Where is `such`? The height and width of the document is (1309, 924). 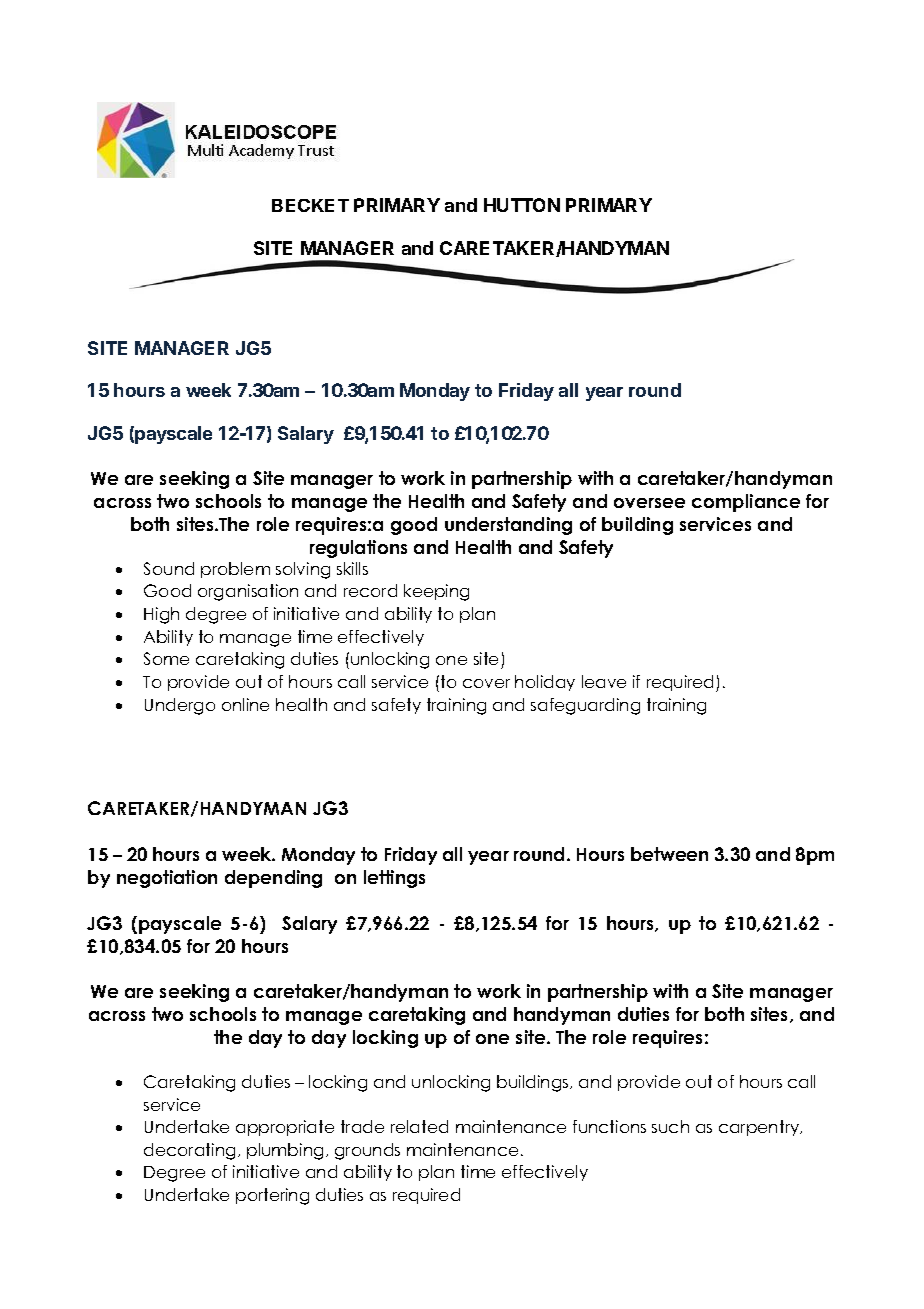 such is located at coordinates (670, 1126).
